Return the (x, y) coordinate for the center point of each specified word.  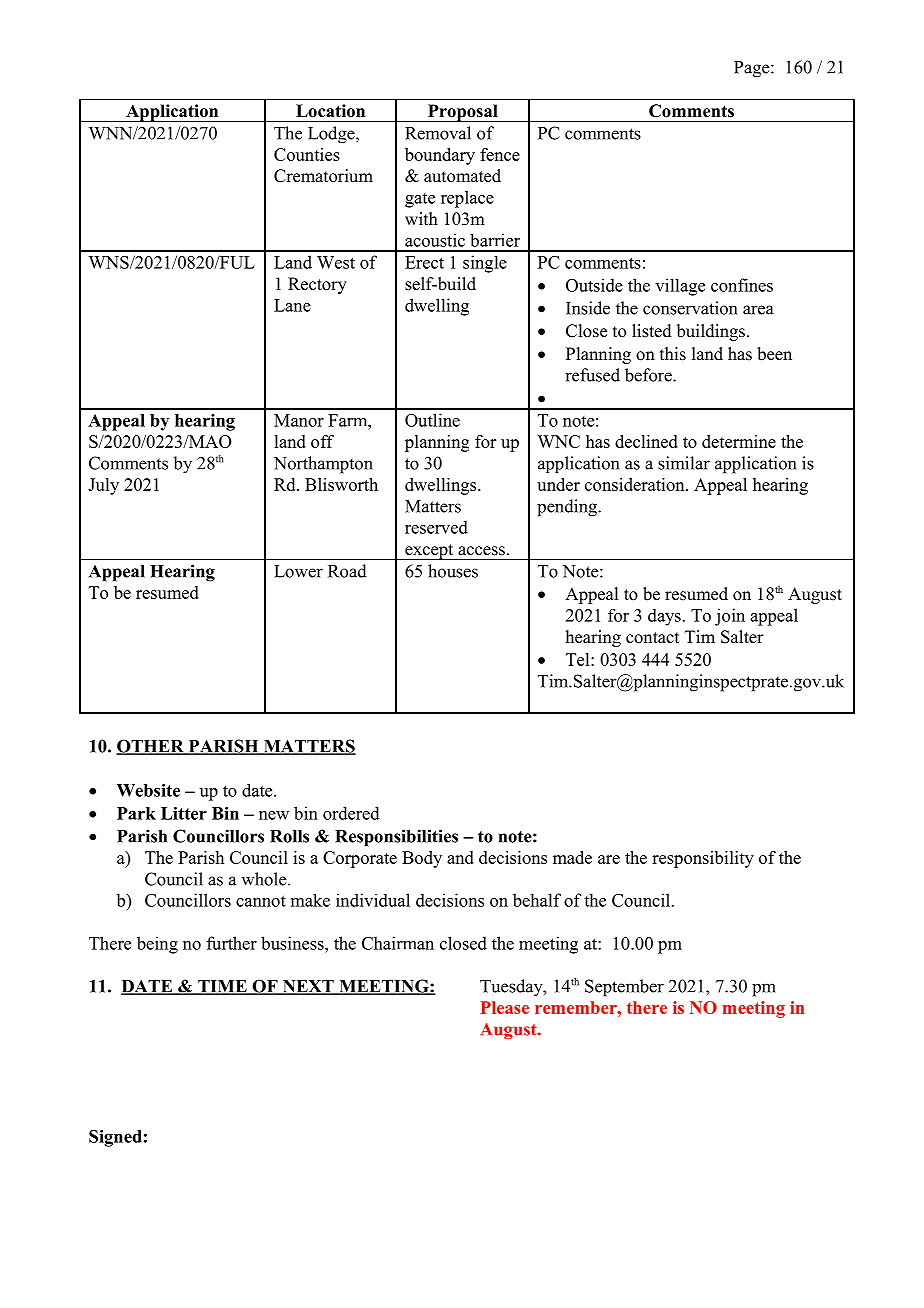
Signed (115, 1138)
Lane (292, 305)
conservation (690, 308)
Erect (424, 262)
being (157, 945)
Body (422, 859)
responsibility (703, 859)
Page (753, 69)
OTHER (151, 747)
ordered (351, 813)
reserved (436, 527)
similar (684, 463)
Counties (307, 154)
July (103, 486)
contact (652, 638)
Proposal (463, 113)
